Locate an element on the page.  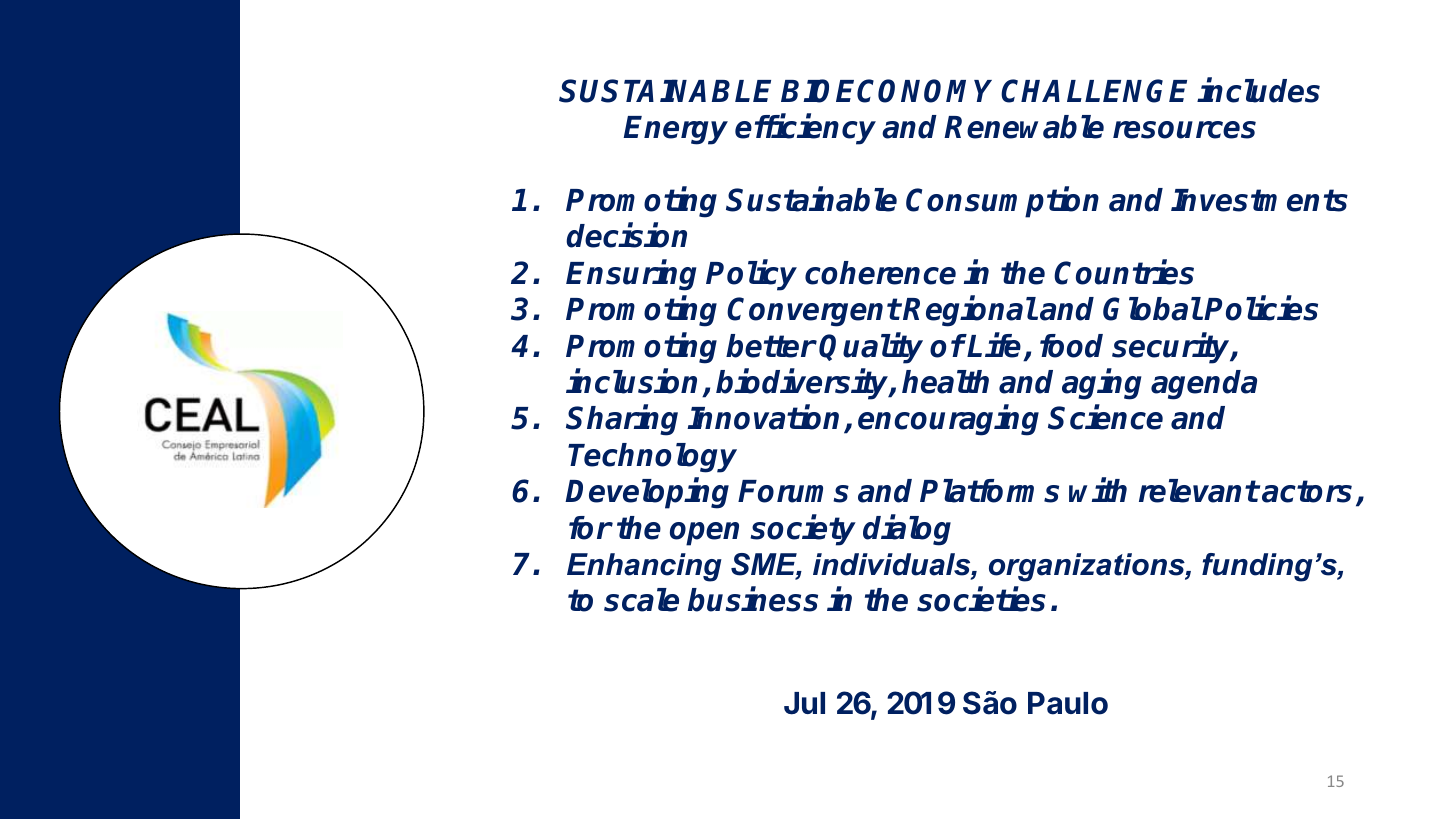
Innovation is located at coordinates (763, 417).
